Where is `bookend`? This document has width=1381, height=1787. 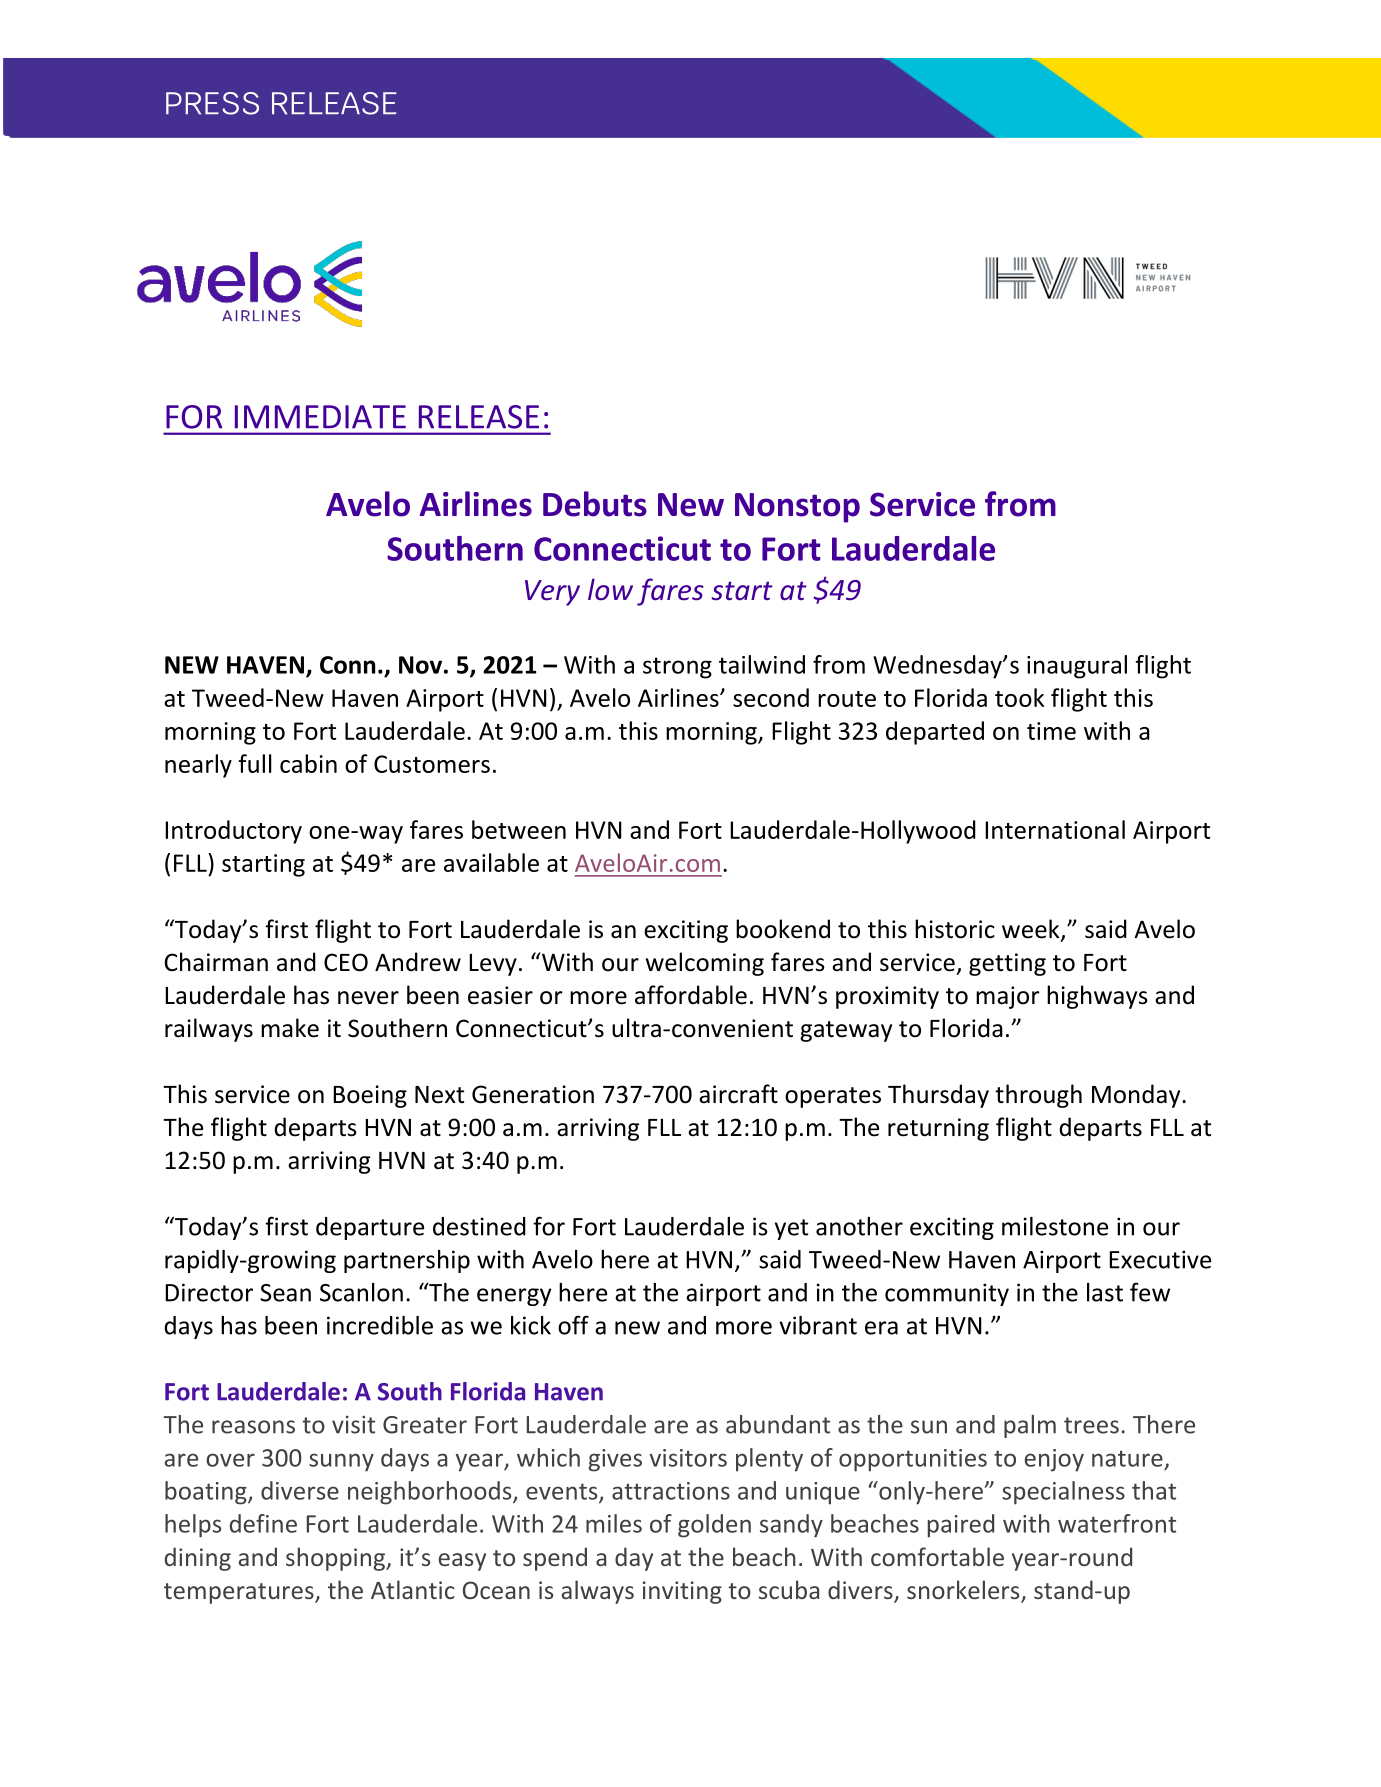
bookend is located at coordinates (783, 929).
